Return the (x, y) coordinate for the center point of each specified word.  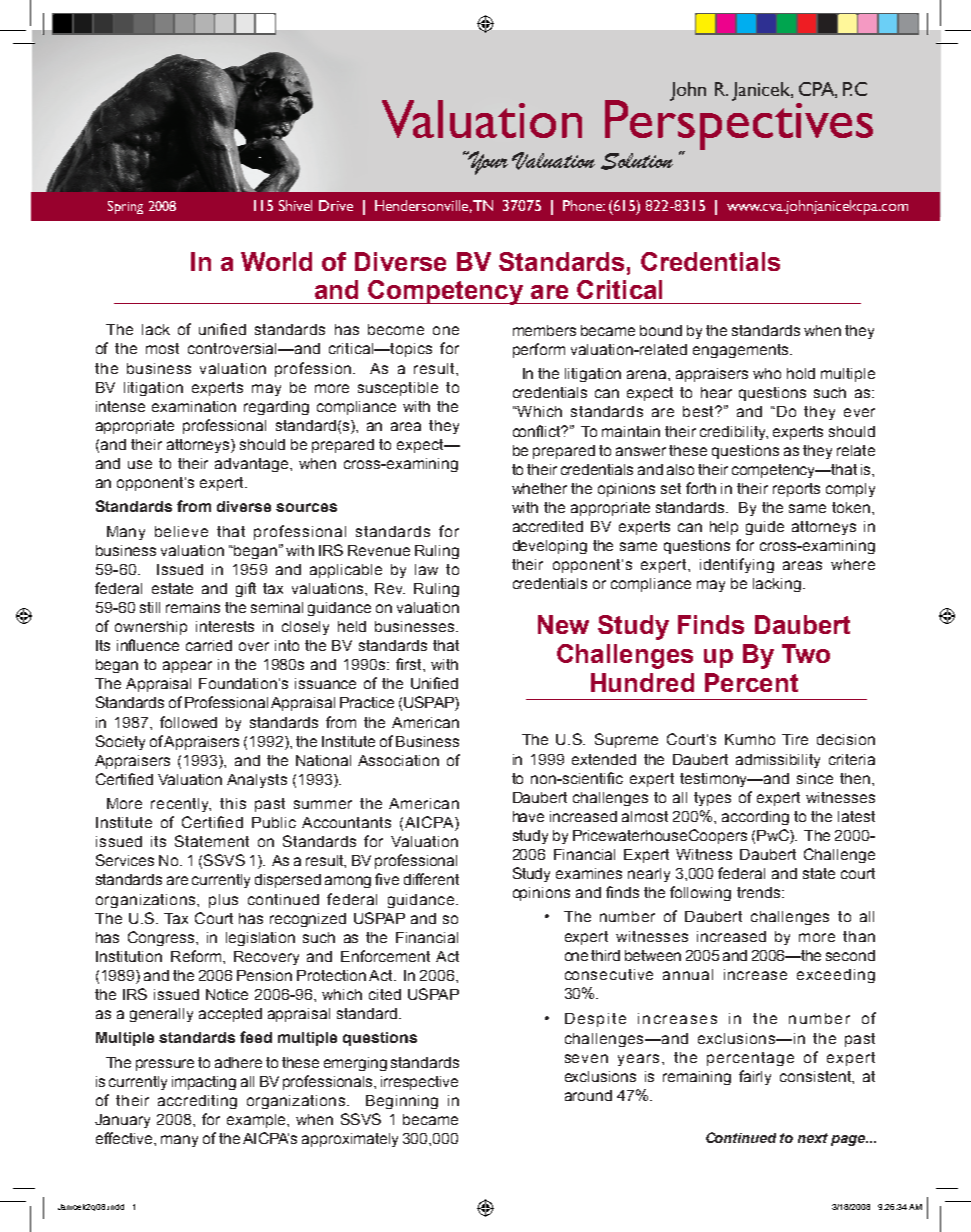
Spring (125, 207)
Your (487, 163)
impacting (204, 1083)
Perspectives (739, 125)
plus (223, 901)
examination (194, 406)
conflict (538, 431)
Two (806, 653)
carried (209, 645)
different (431, 879)
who (767, 373)
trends (760, 892)
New (563, 624)
